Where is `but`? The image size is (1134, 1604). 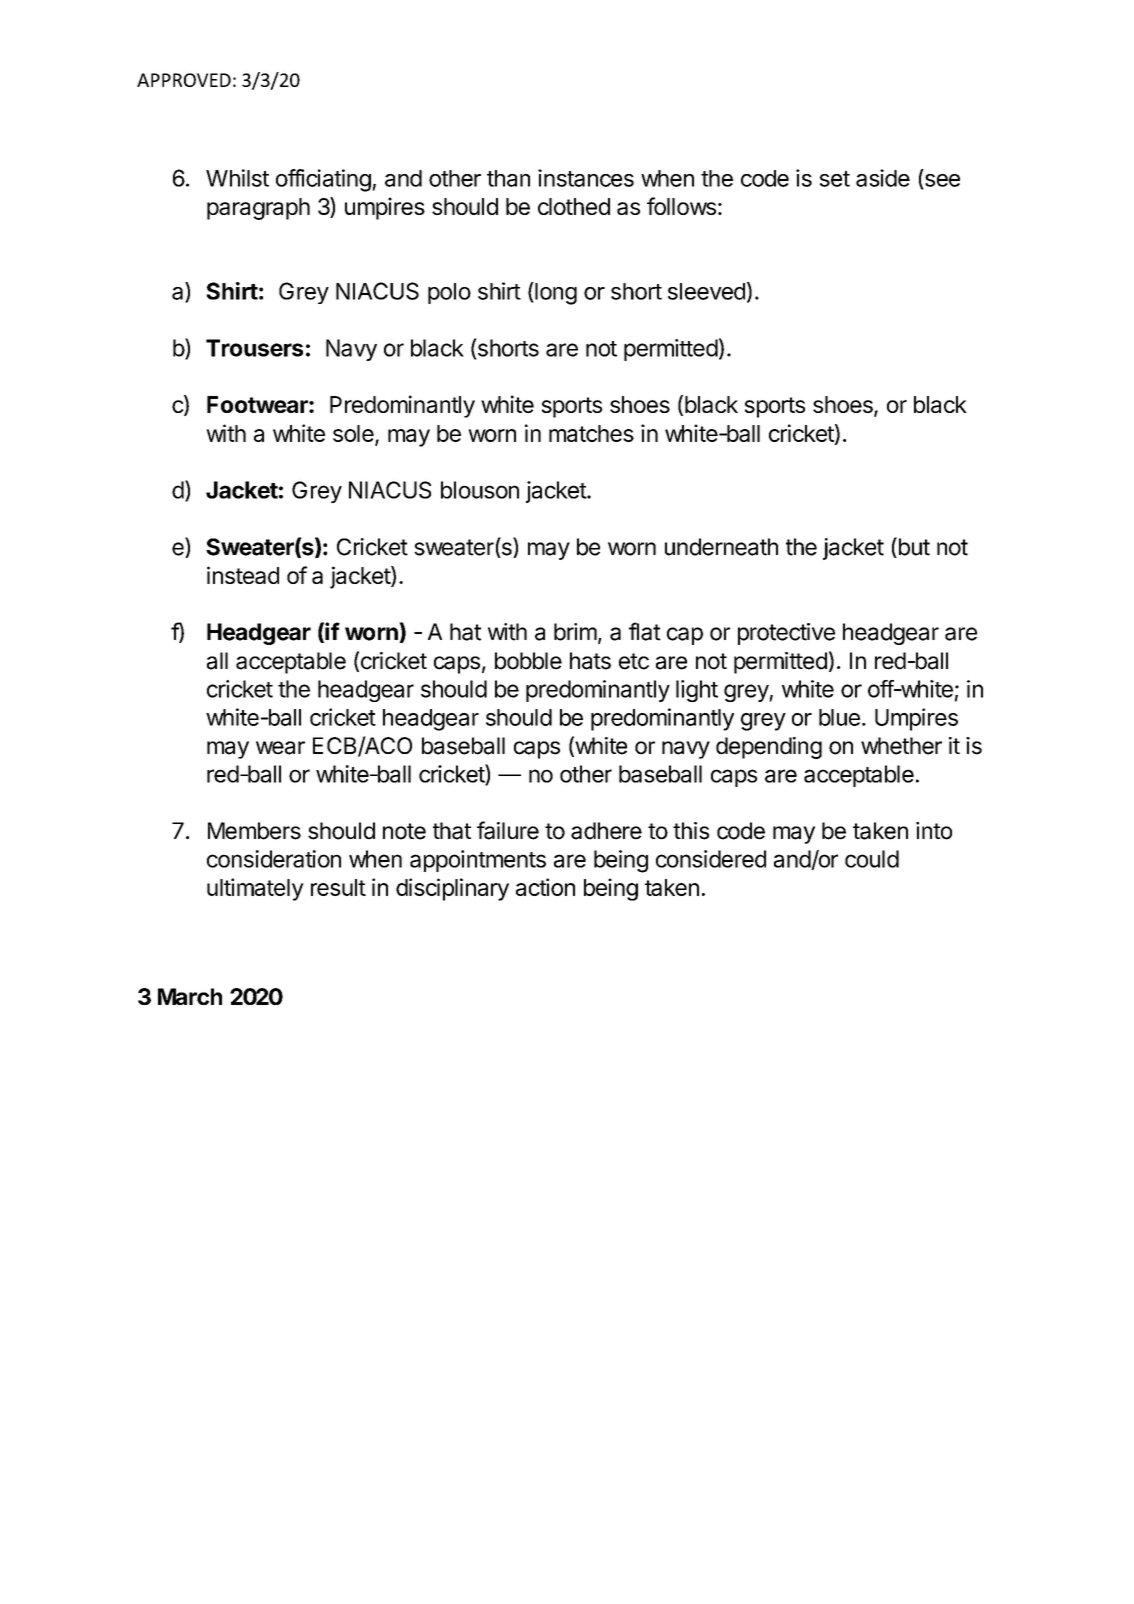 but is located at coordinates (913, 547).
